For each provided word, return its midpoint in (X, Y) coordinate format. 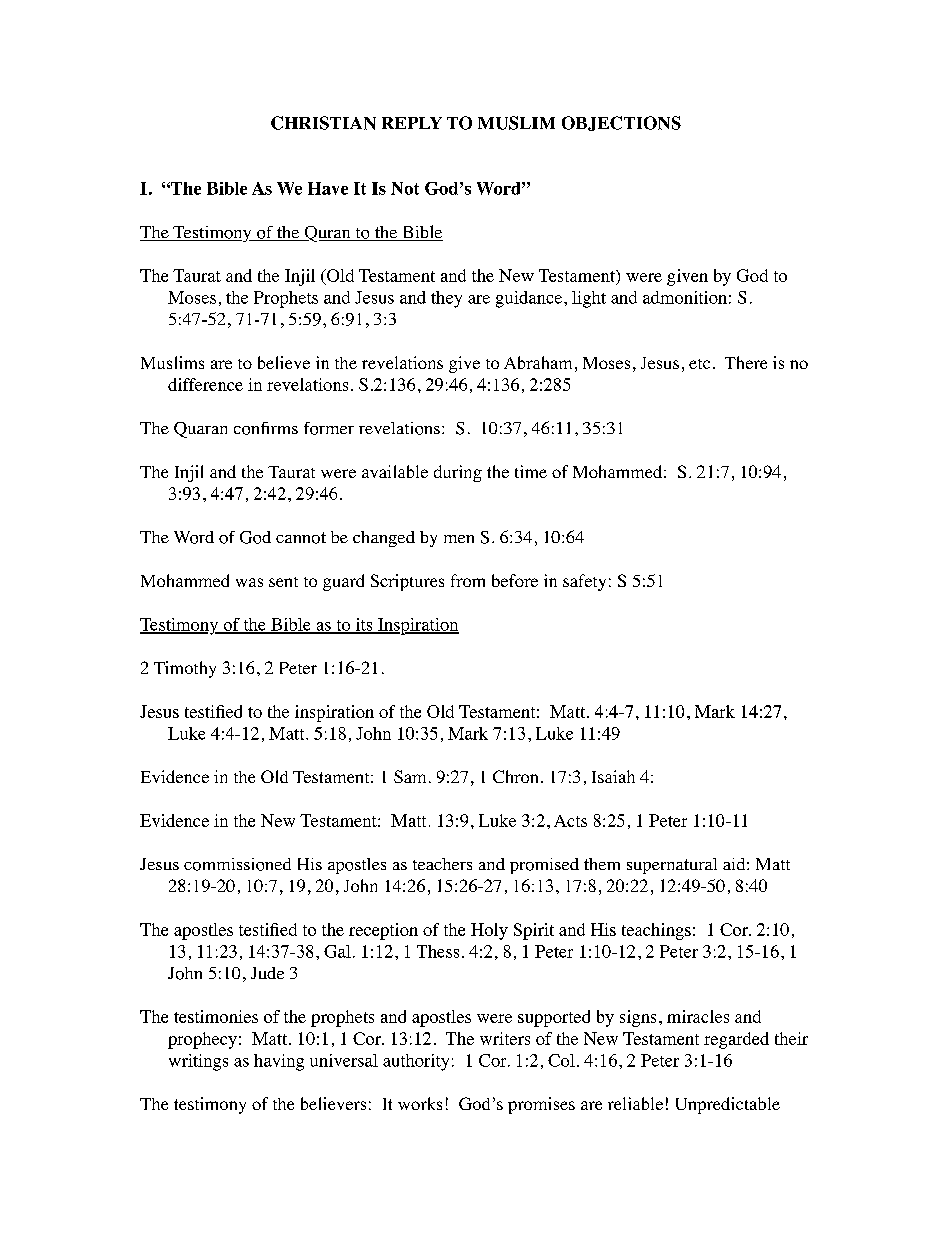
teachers (442, 864)
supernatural (672, 866)
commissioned (237, 864)
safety (584, 582)
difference (205, 384)
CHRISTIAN (323, 123)
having (279, 1062)
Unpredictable (728, 1105)
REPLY (412, 123)
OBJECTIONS (621, 123)
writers (505, 1038)
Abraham (538, 362)
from (468, 580)
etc (699, 364)
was (249, 582)
